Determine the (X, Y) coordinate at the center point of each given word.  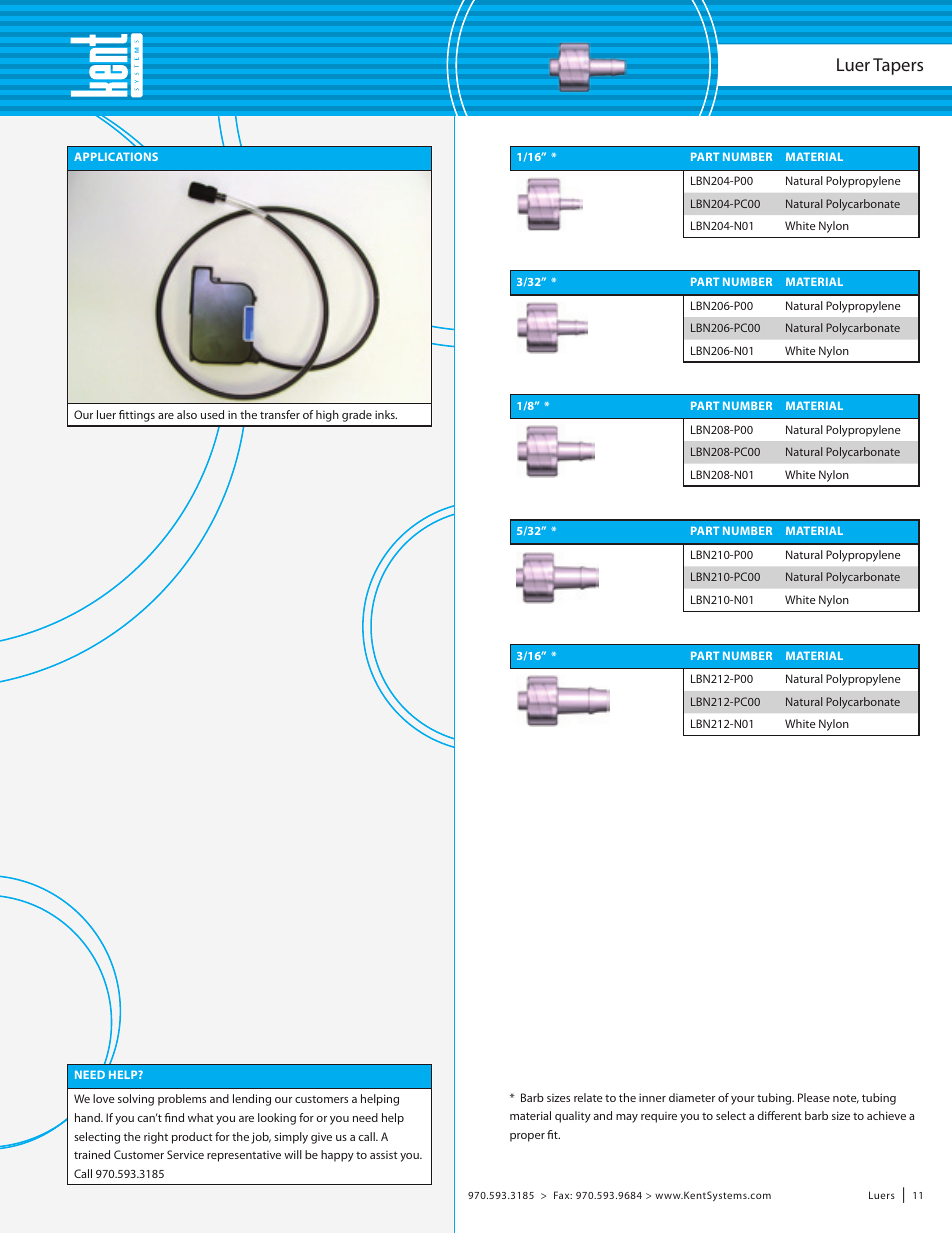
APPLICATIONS (116, 156)
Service (185, 1154)
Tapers (898, 66)
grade (357, 416)
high (327, 416)
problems (182, 1100)
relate (588, 1097)
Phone (472, 1200)
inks (386, 414)
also (187, 414)
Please (814, 1097)
